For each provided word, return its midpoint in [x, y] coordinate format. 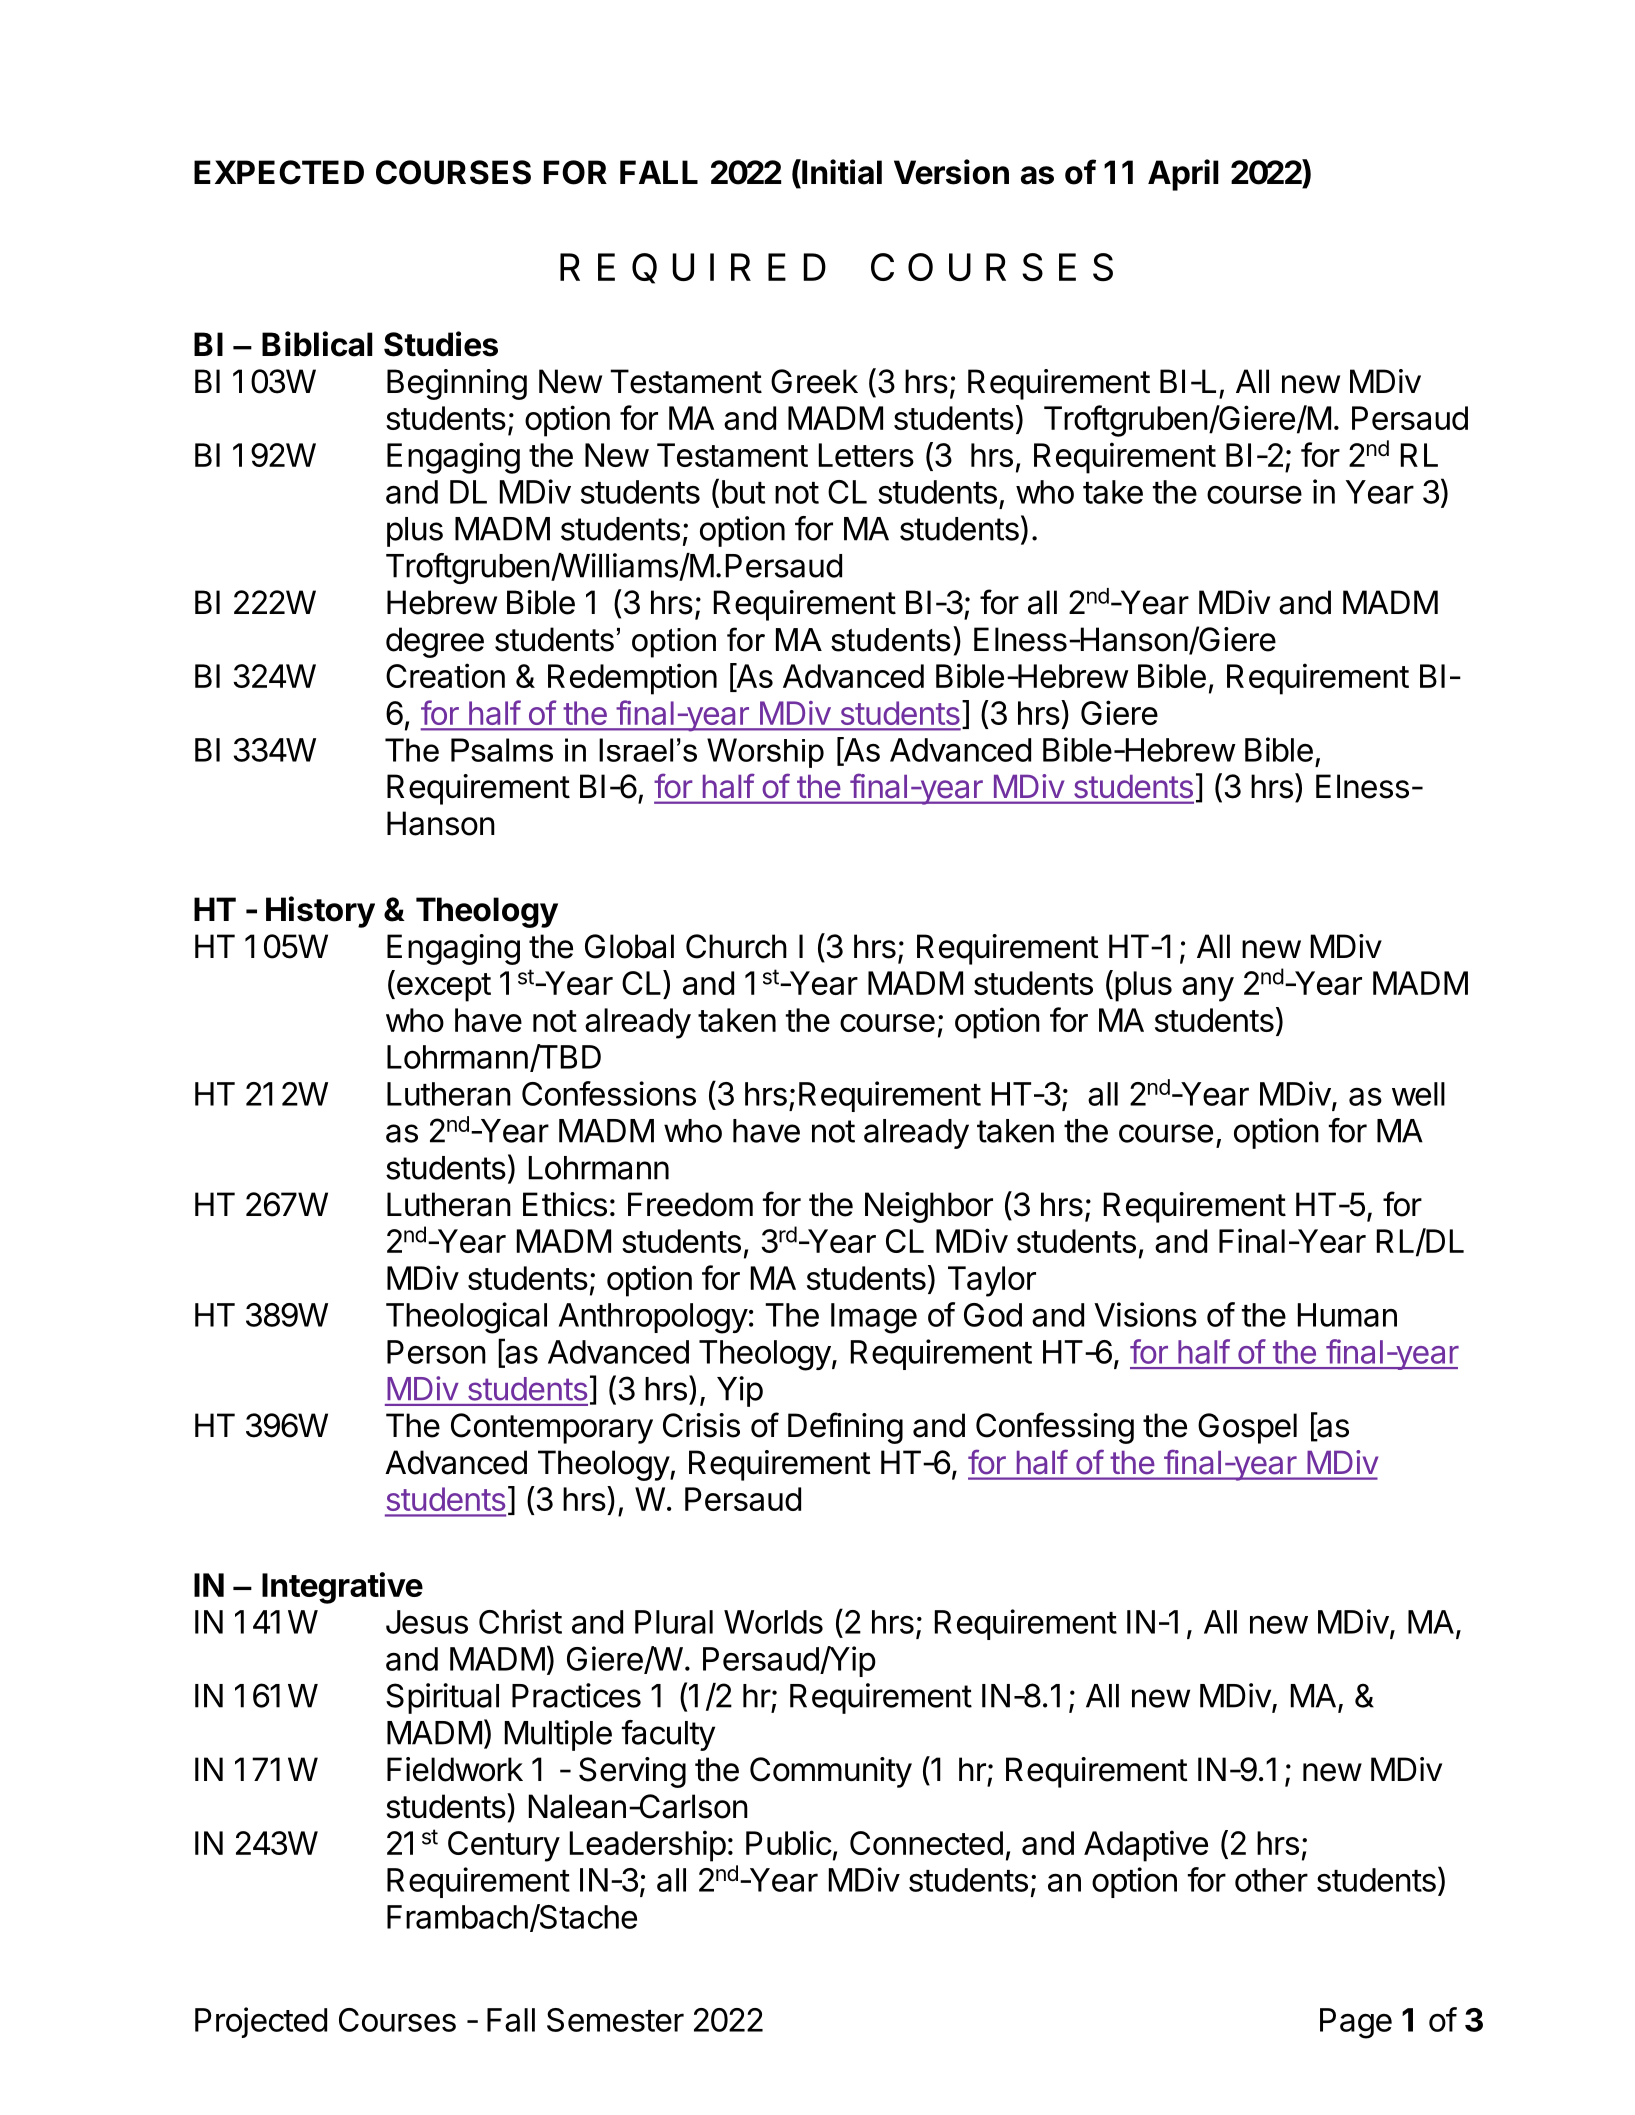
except [442, 986]
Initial [841, 172]
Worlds [773, 1622]
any [1208, 989]
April [1183, 175]
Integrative [342, 1588]
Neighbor [929, 1207]
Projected [261, 2022]
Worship [765, 753]
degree [435, 642]
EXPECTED [279, 172]
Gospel [1247, 1428]
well [1418, 1094]
